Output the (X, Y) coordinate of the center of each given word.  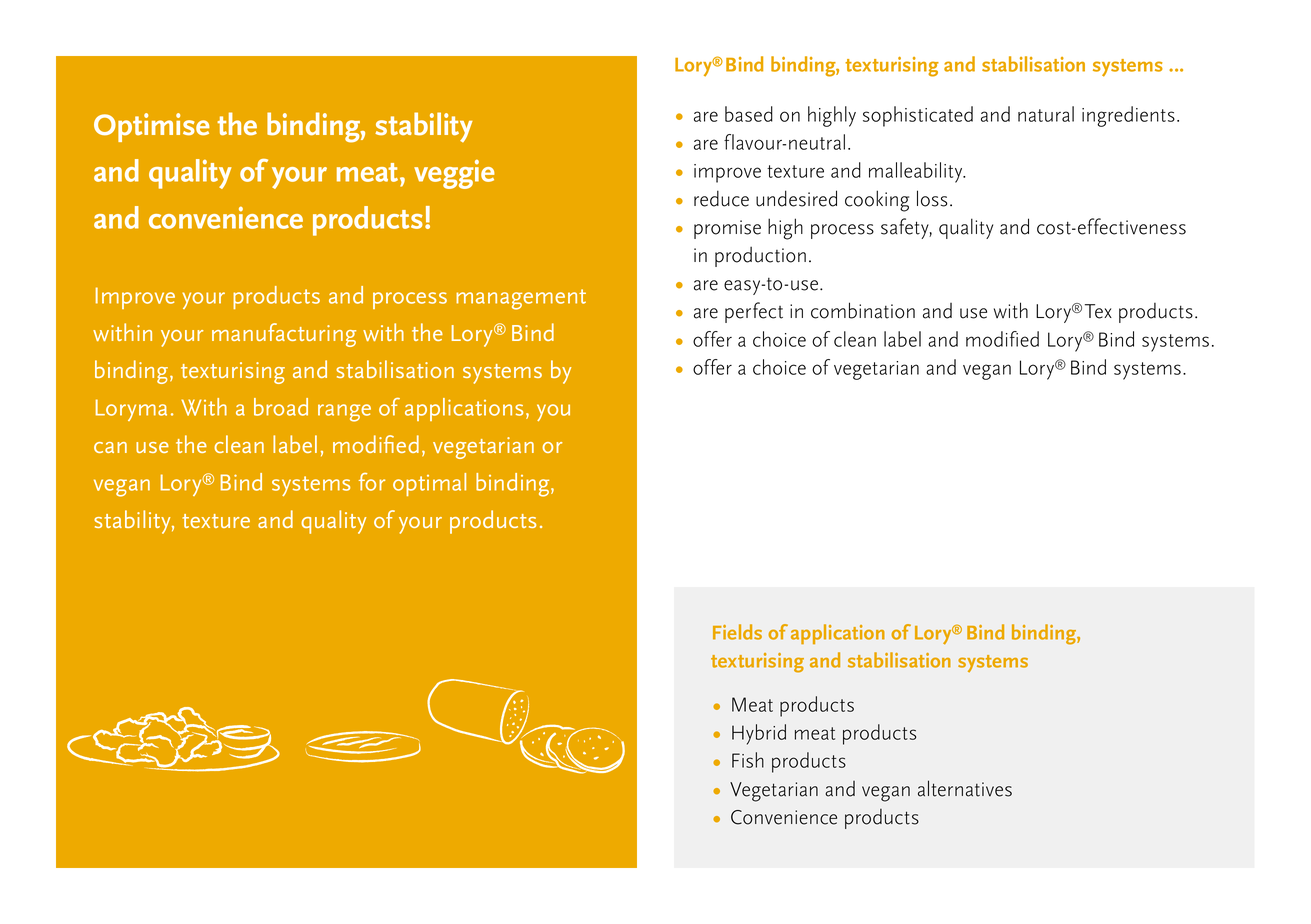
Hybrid (759, 734)
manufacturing (284, 335)
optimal (429, 484)
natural (1046, 114)
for (372, 482)
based (749, 114)
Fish (748, 760)
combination (863, 310)
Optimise (152, 127)
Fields (737, 632)
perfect (754, 312)
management (521, 299)
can (110, 447)
